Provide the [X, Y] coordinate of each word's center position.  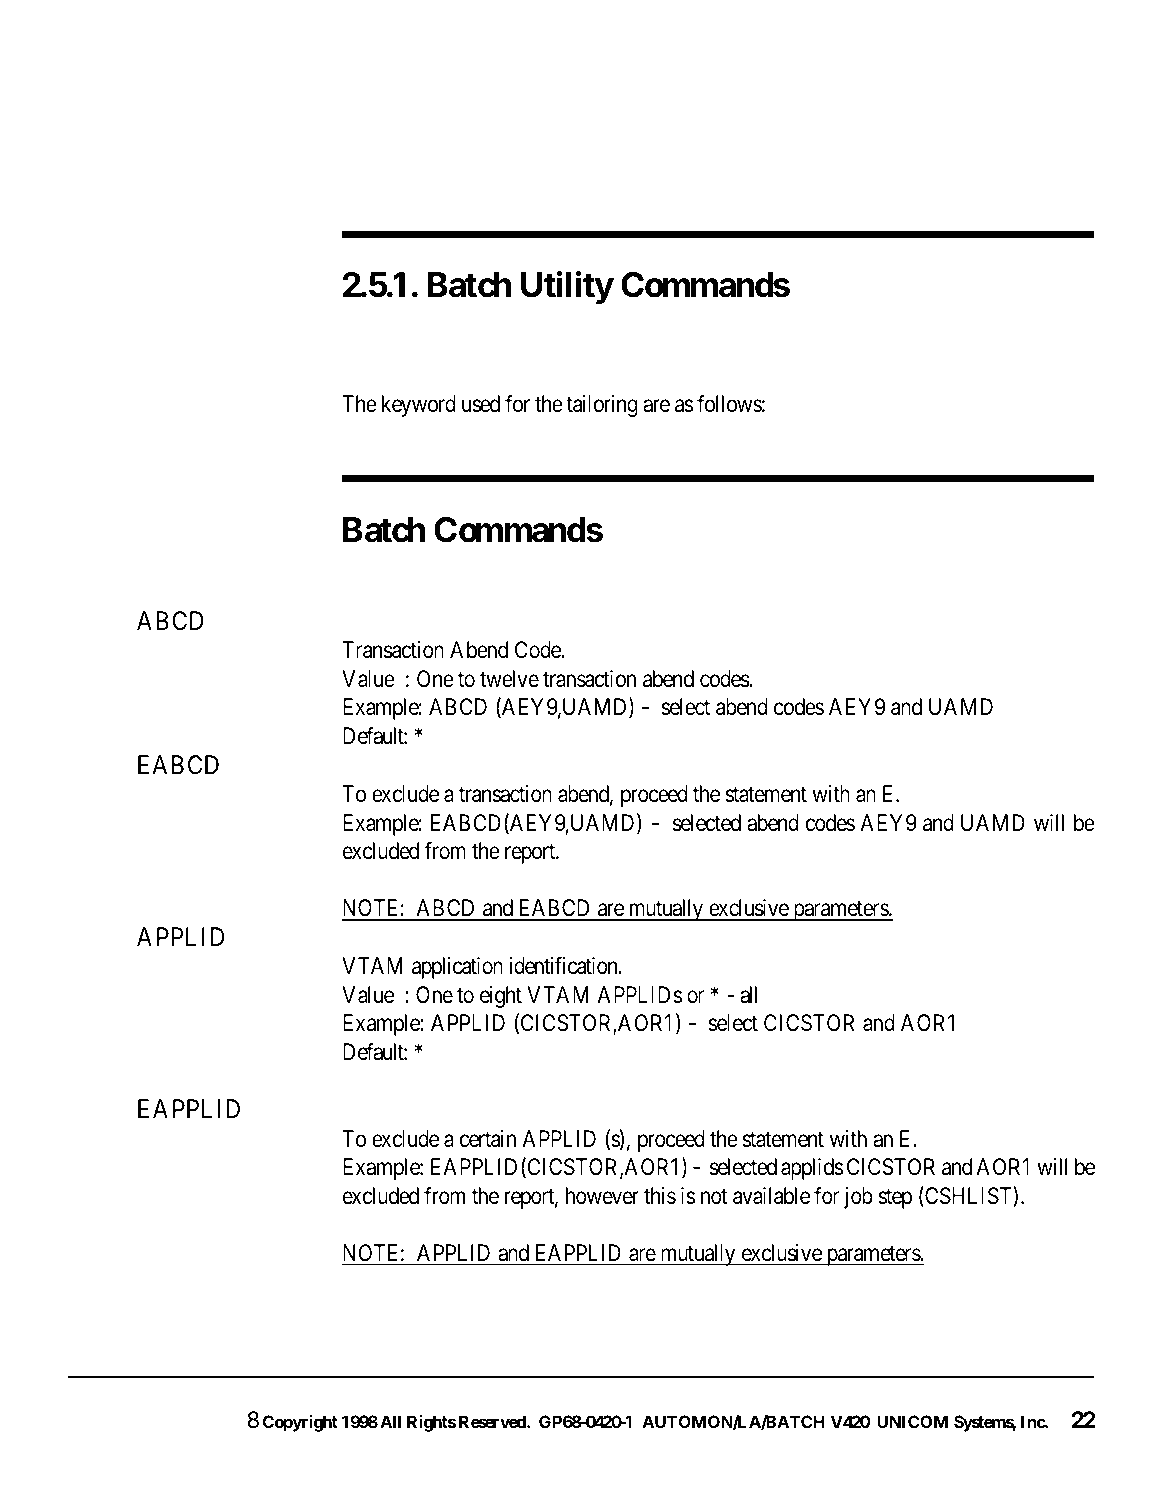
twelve [509, 679]
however [602, 1196]
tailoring [602, 406]
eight [501, 997]
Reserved [493, 1421]
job [858, 1198]
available [771, 1196]
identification [564, 966]
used [481, 404]
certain [488, 1139]
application [457, 968]
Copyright [300, 1423]
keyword [419, 406]
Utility [567, 287]
